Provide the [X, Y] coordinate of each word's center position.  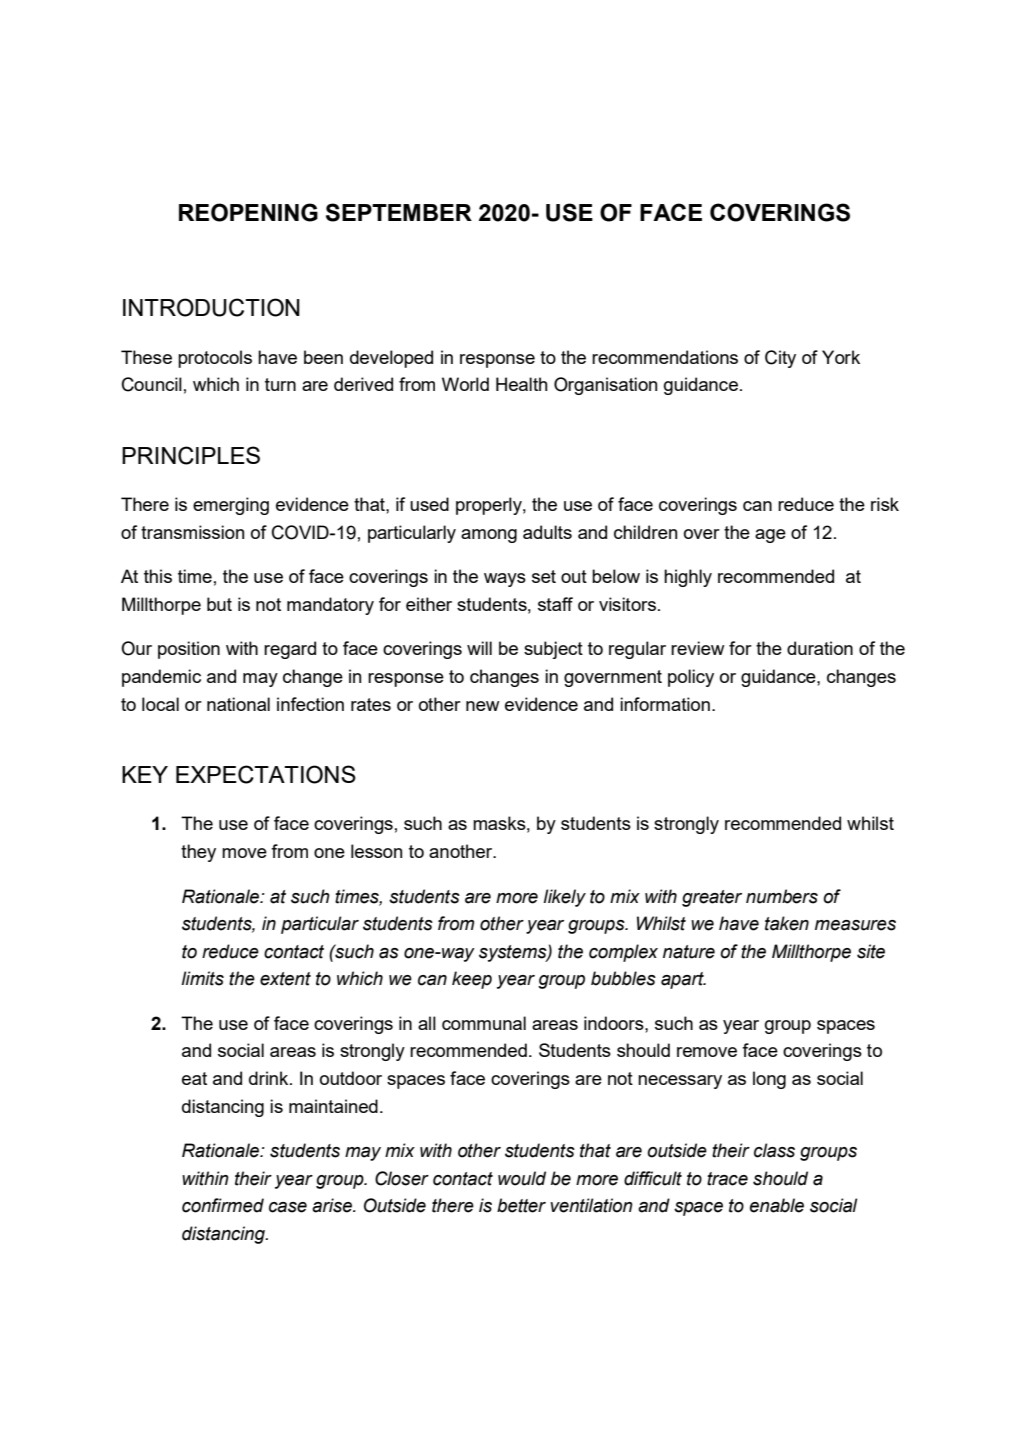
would [522, 1178]
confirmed [223, 1205]
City [780, 359]
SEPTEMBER [399, 212]
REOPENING [248, 212]
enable [777, 1205]
